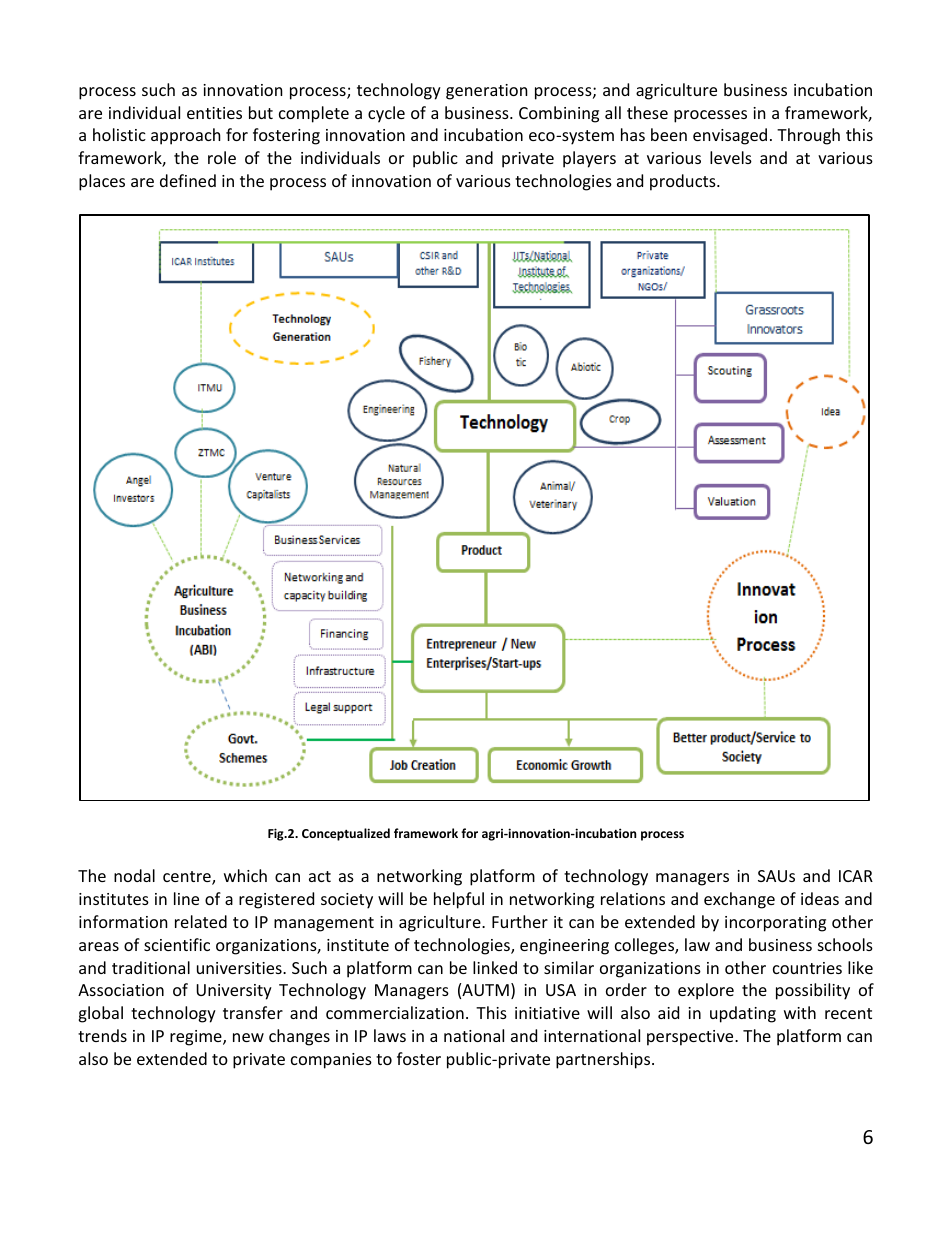 The width and height of the screenshot is (952, 1233). I want to click on players, so click(589, 159).
